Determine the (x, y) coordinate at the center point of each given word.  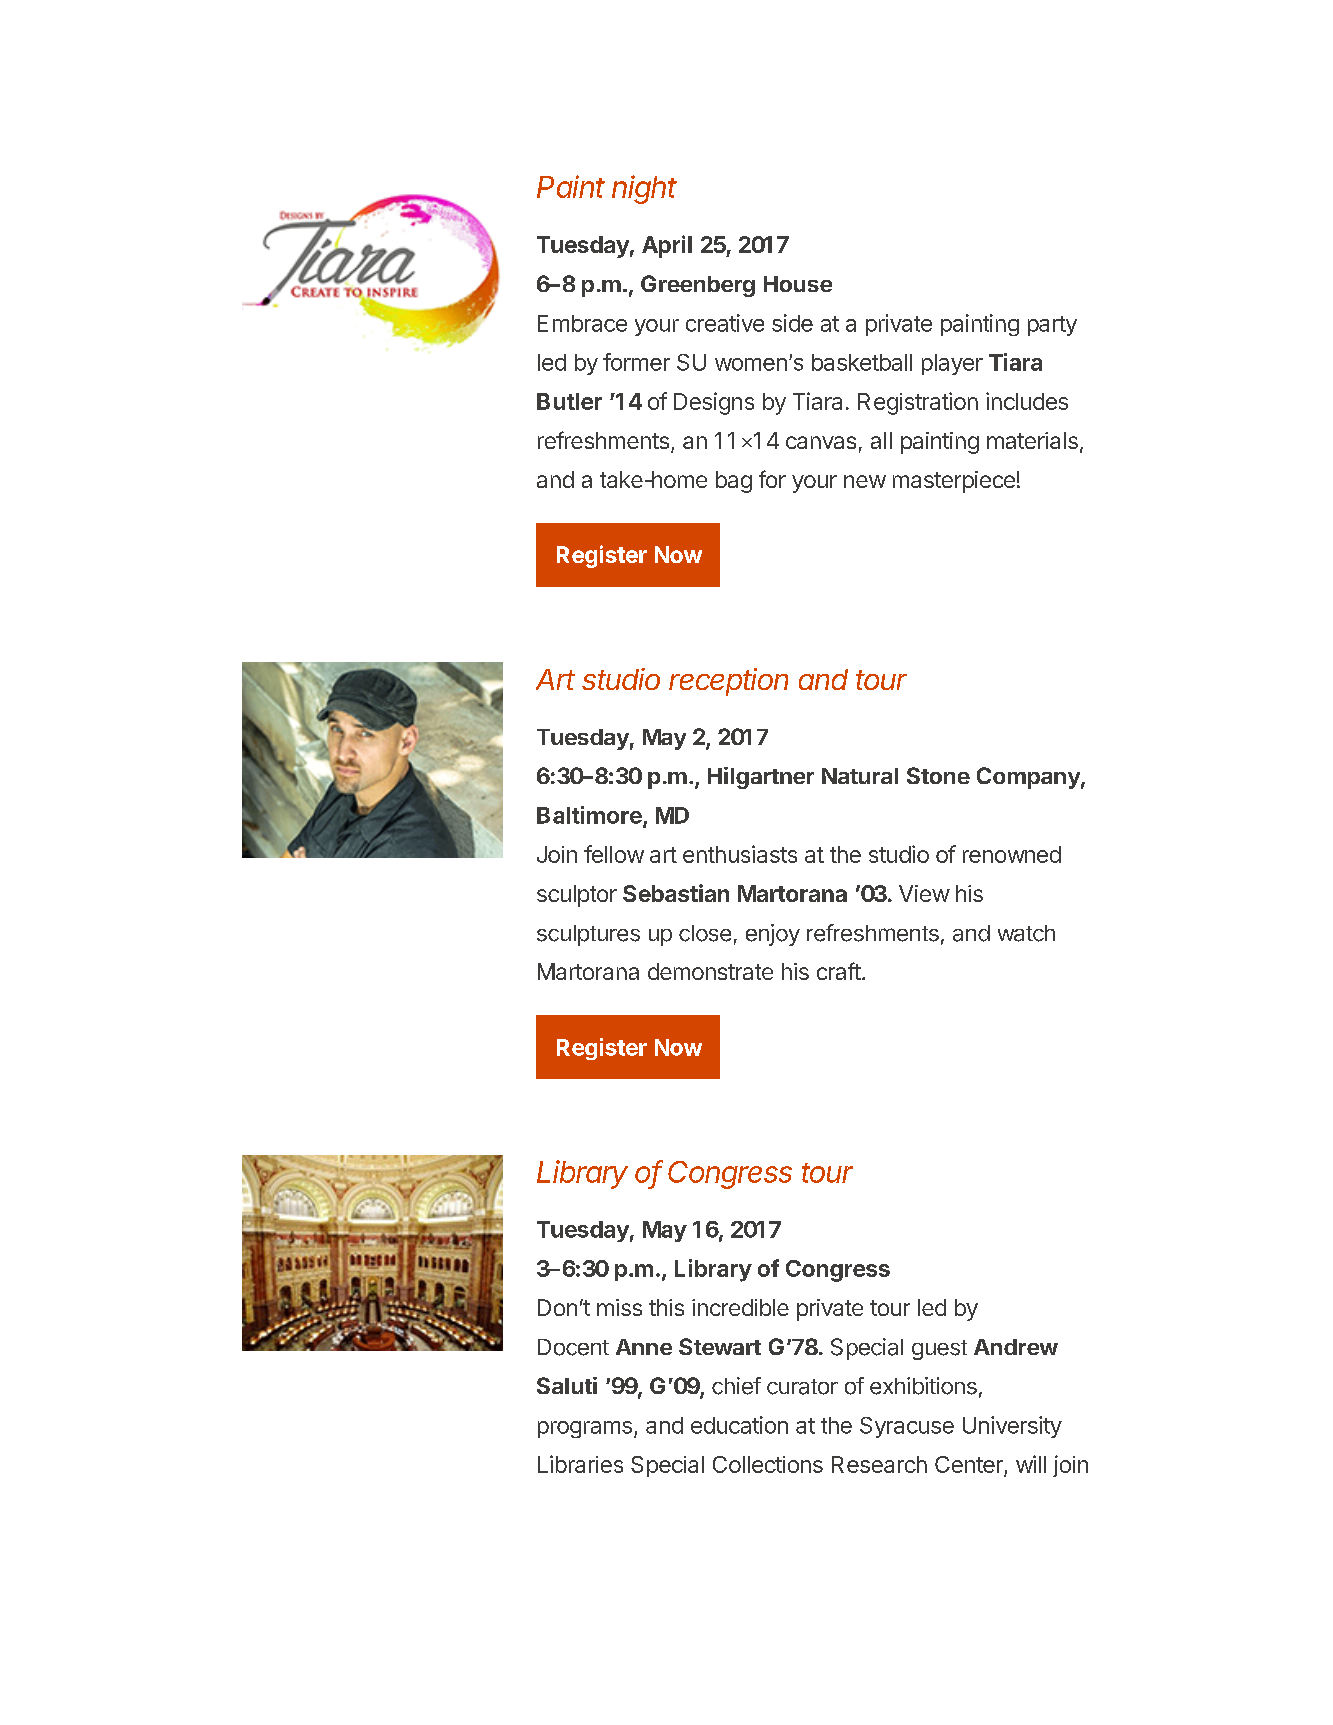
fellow (614, 854)
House (798, 284)
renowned (1012, 854)
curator (802, 1387)
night (644, 189)
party (1052, 326)
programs (585, 1429)
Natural (860, 776)
